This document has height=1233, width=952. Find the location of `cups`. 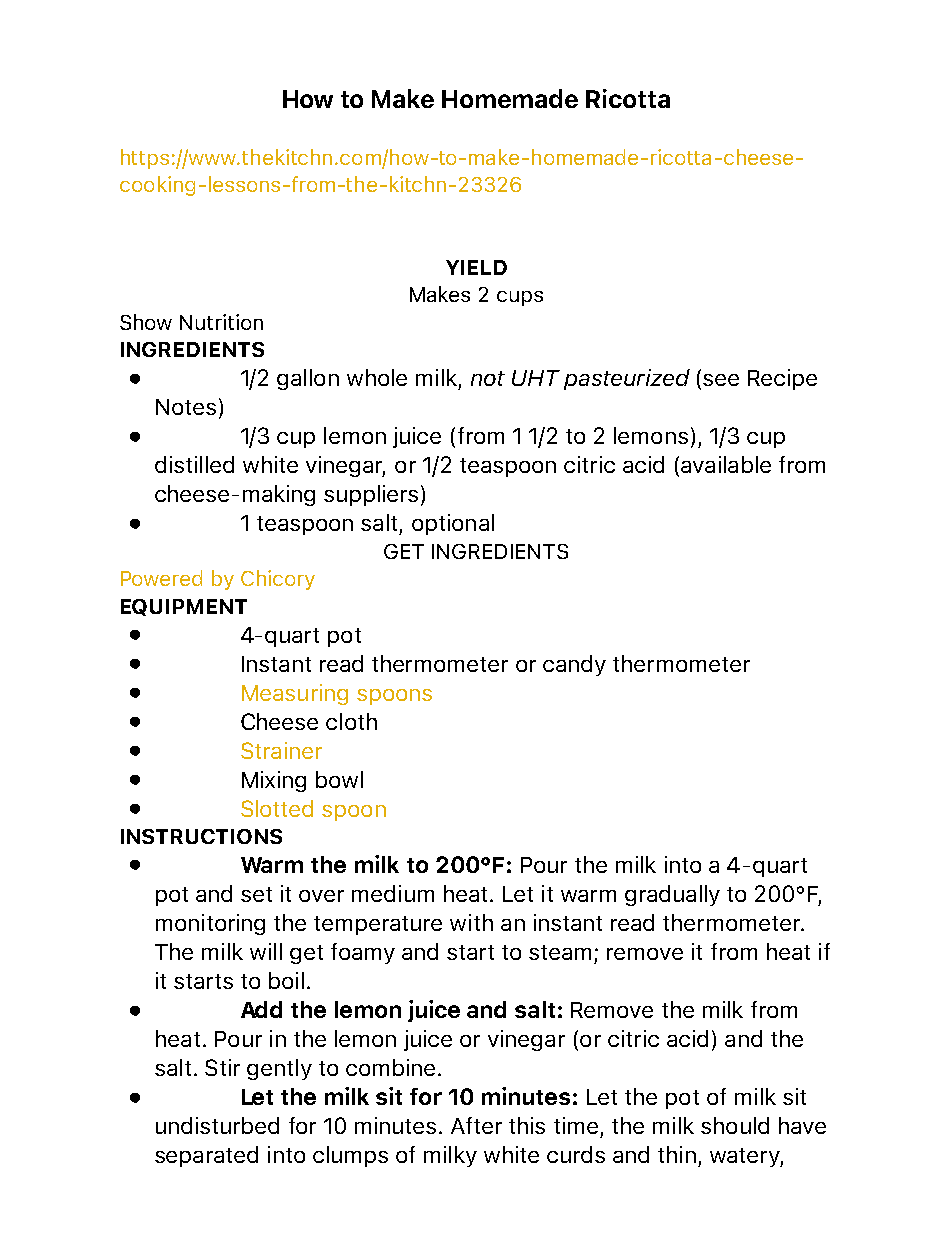

cups is located at coordinates (520, 298).
